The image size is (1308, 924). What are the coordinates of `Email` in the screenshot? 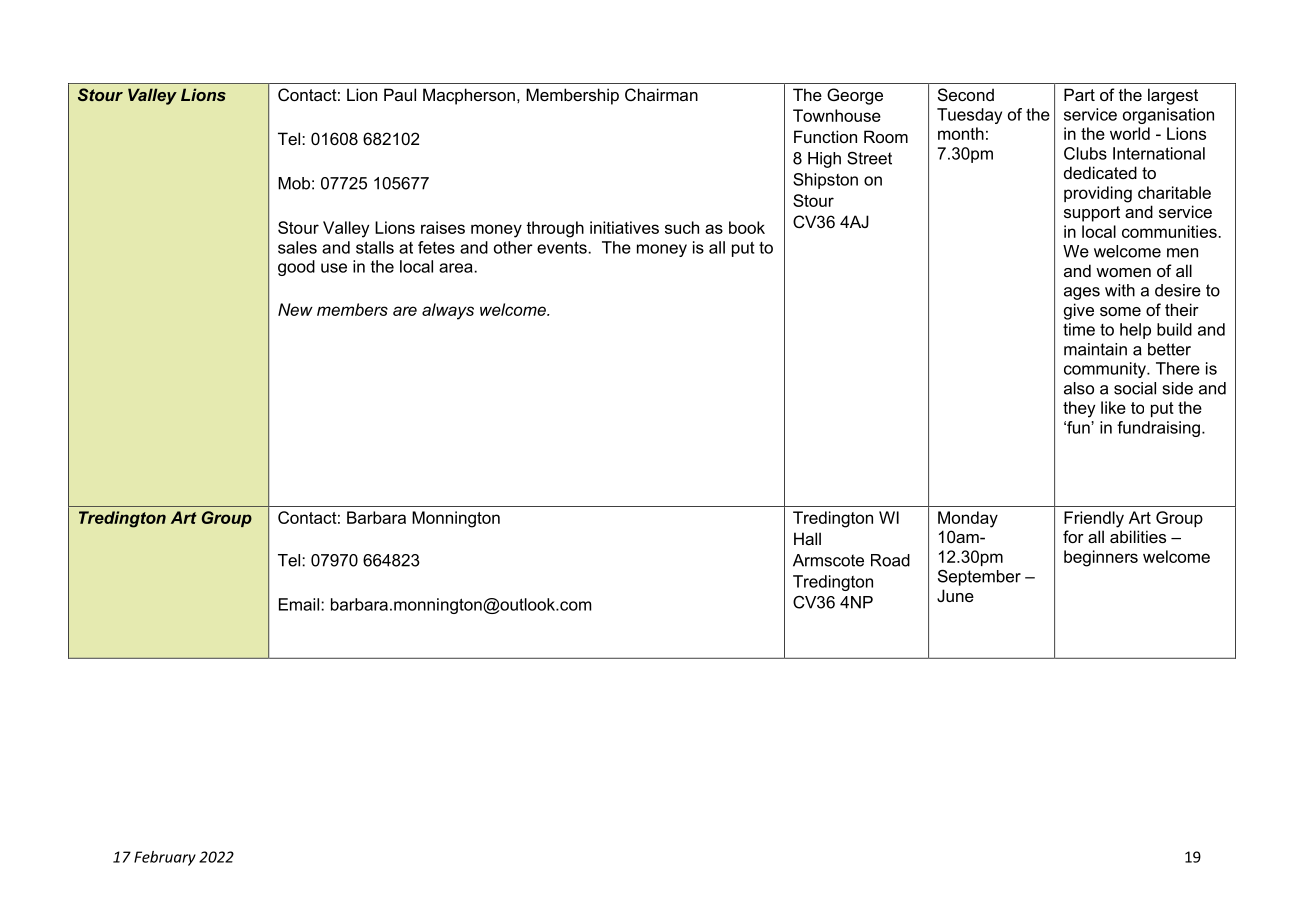 It's located at (299, 604).
